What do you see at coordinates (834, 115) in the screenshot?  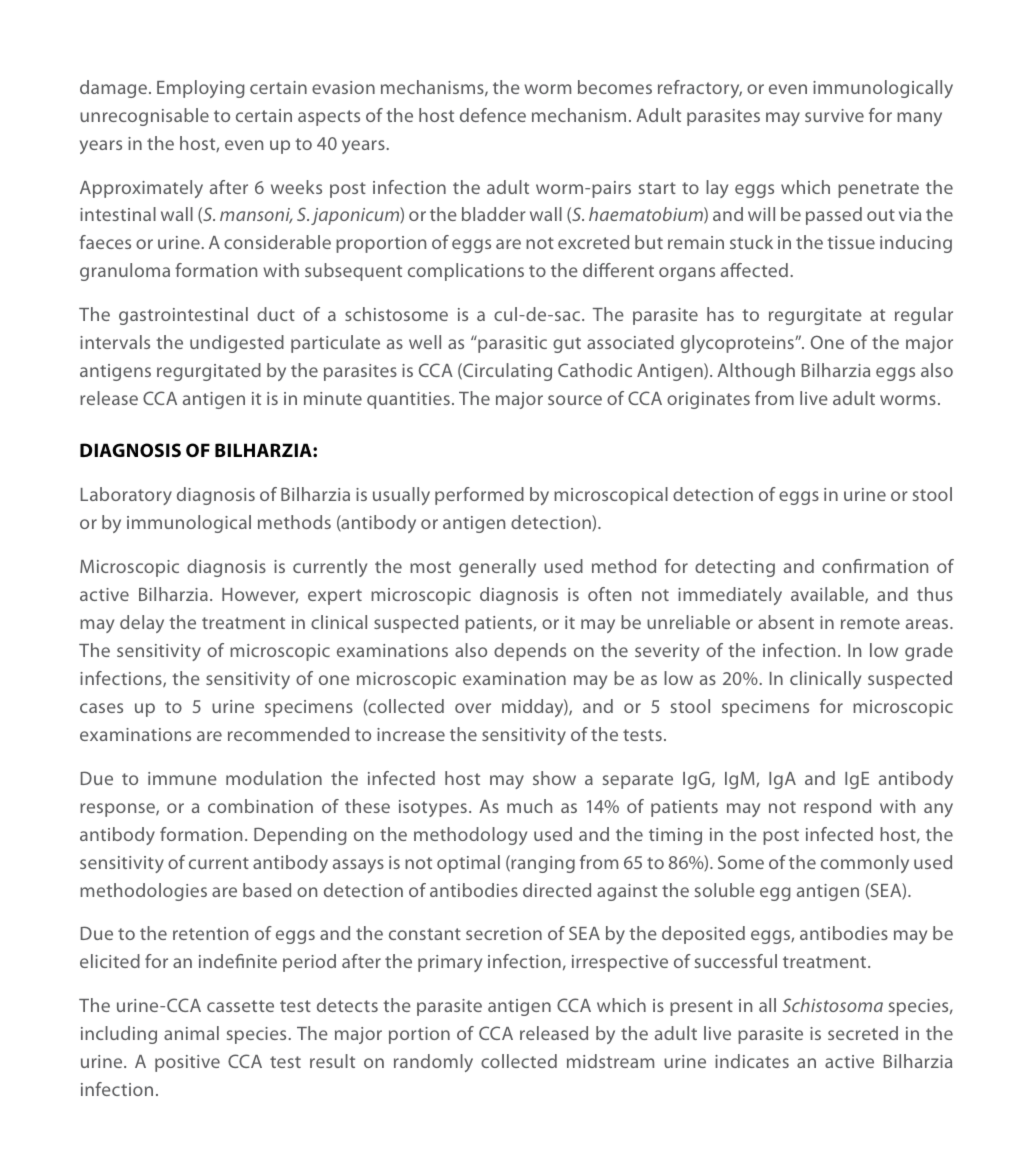 I see `survive` at bounding box center [834, 115].
